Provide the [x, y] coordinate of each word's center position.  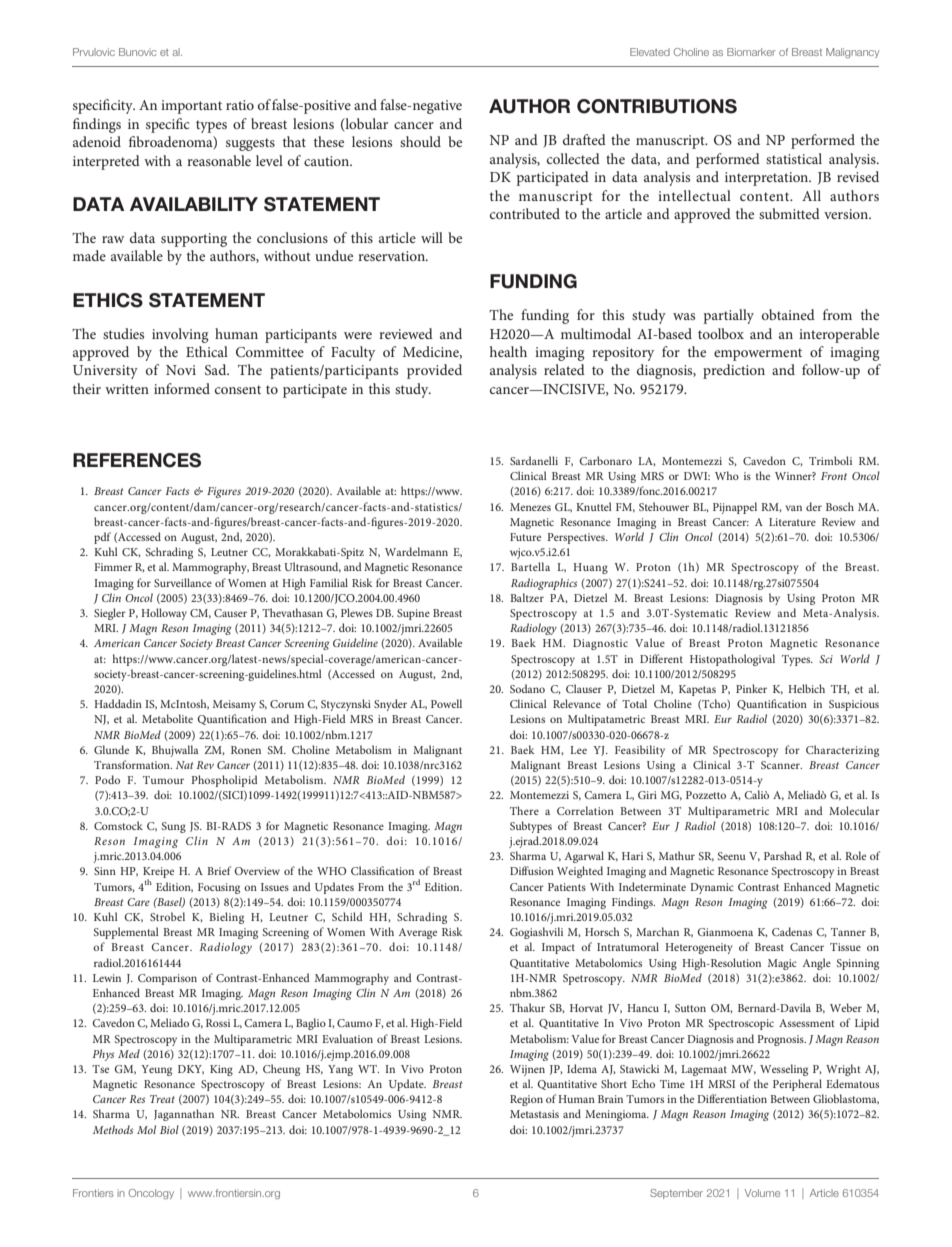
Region [526, 1100]
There [524, 810]
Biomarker [751, 52]
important [191, 107]
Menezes [530, 507]
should [420, 141]
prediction [734, 371]
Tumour [163, 780]
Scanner [781, 765]
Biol [169, 1129]
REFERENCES [137, 460]
